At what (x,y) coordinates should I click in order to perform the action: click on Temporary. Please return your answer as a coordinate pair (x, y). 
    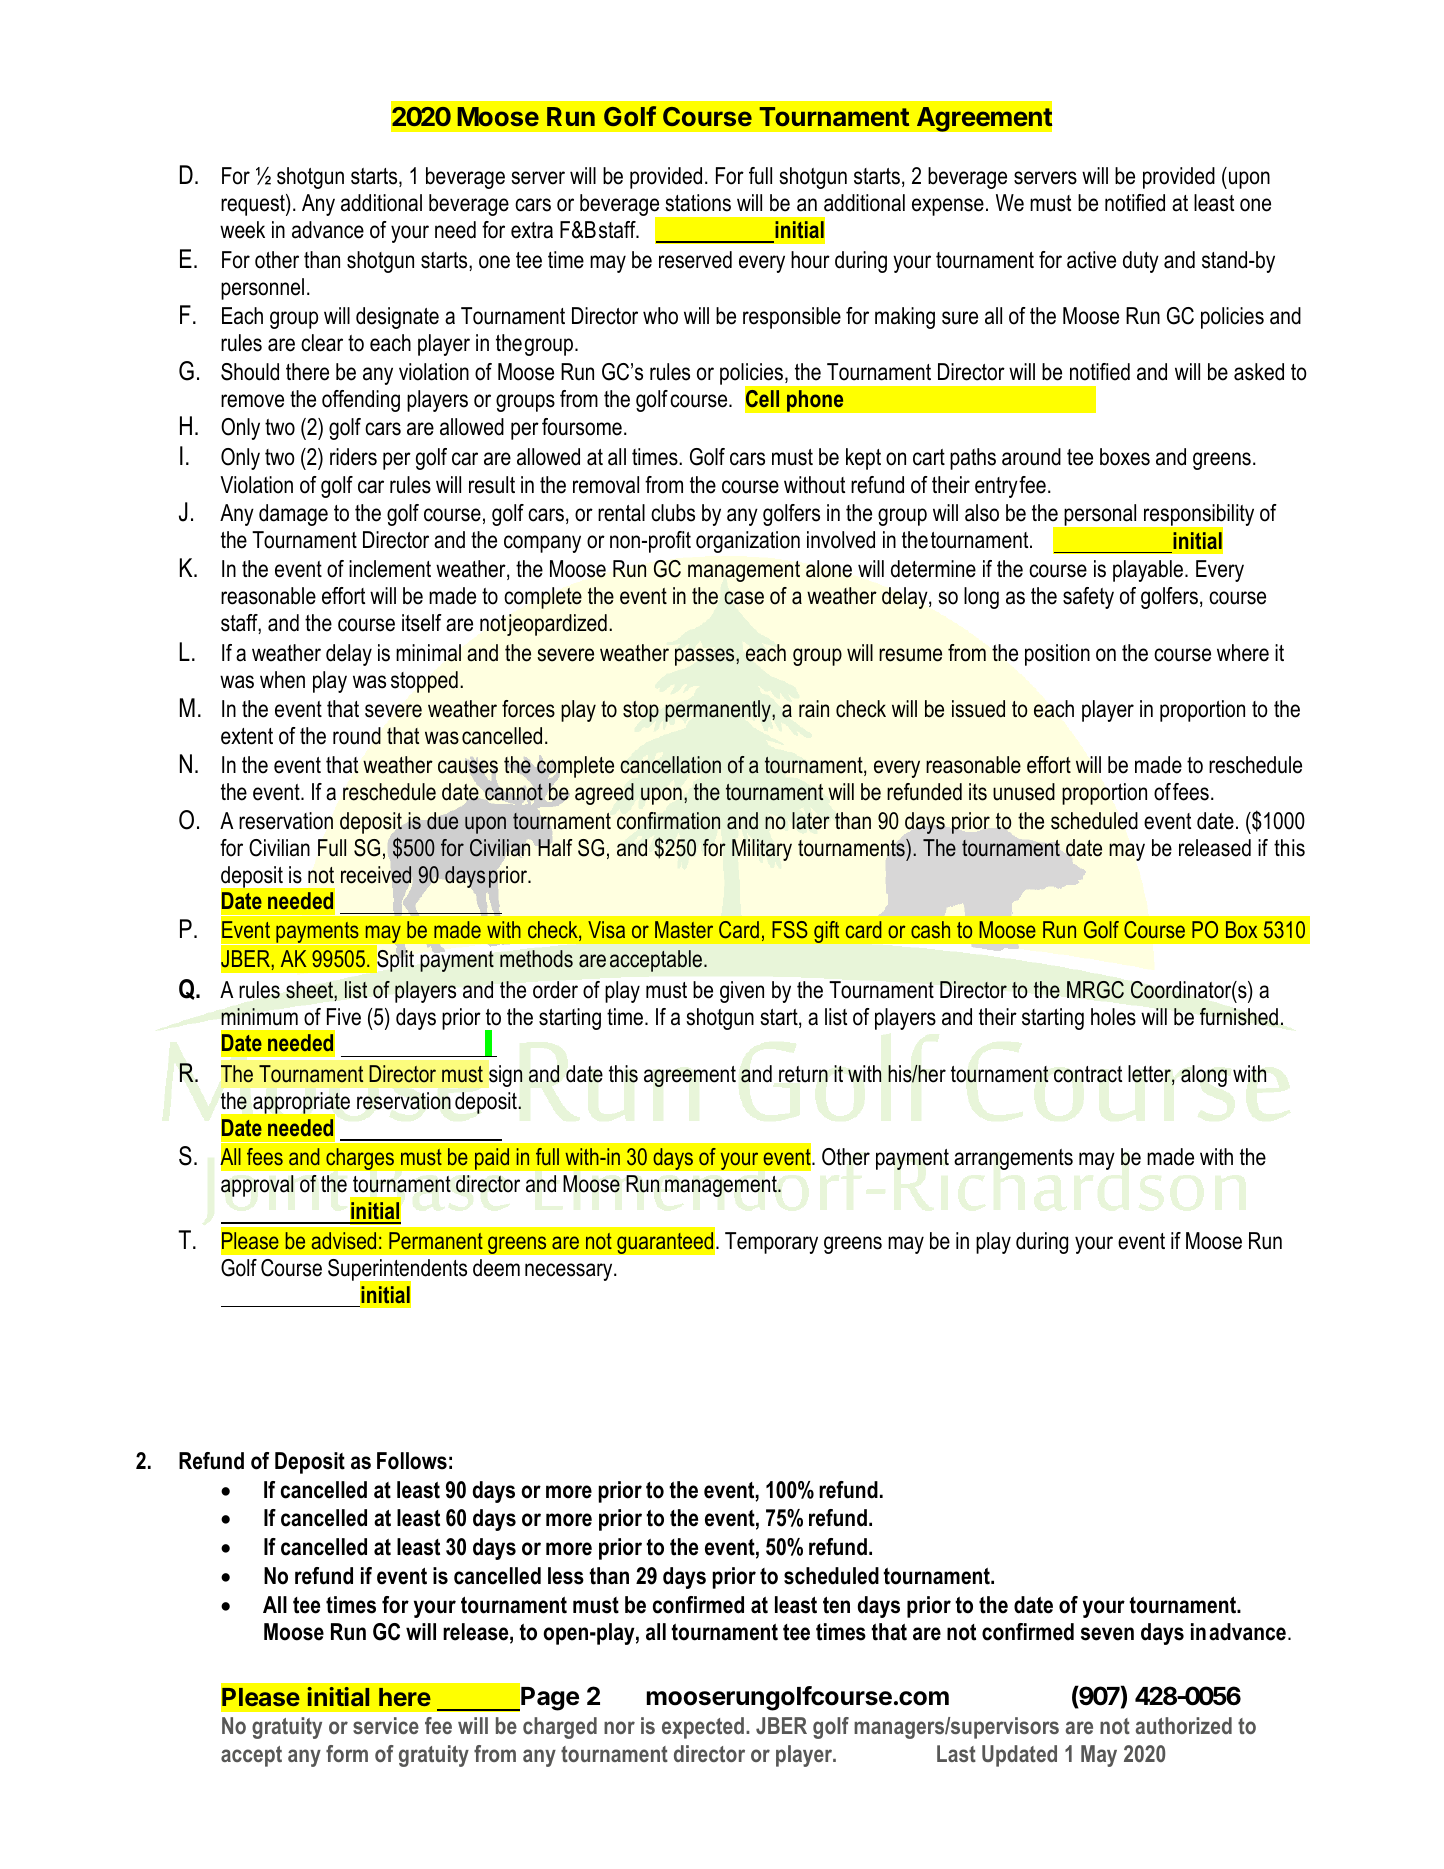
    Looking at the image, I should click on (771, 1243).
